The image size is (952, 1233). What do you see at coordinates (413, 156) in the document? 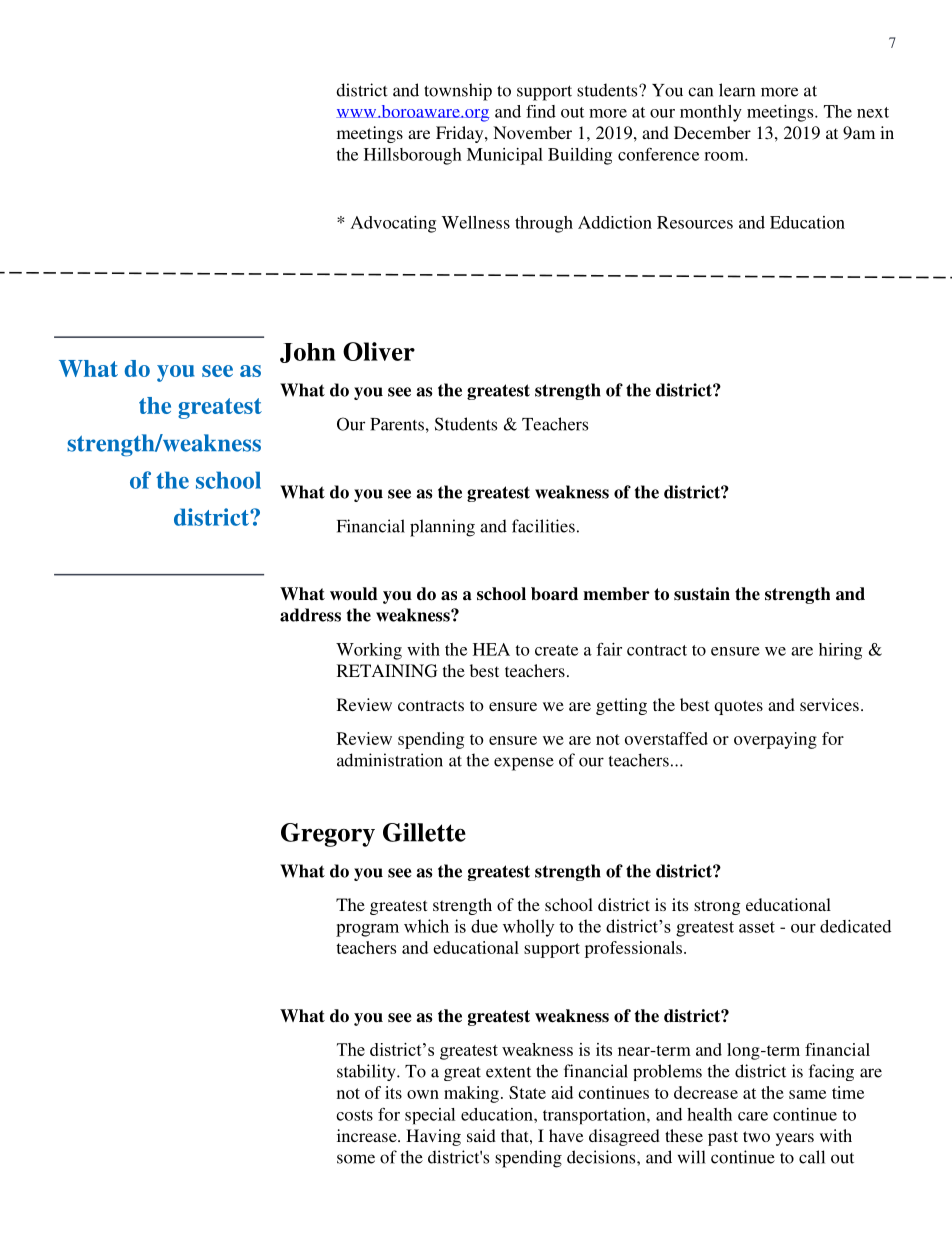
I see `Hillsborough` at bounding box center [413, 156].
